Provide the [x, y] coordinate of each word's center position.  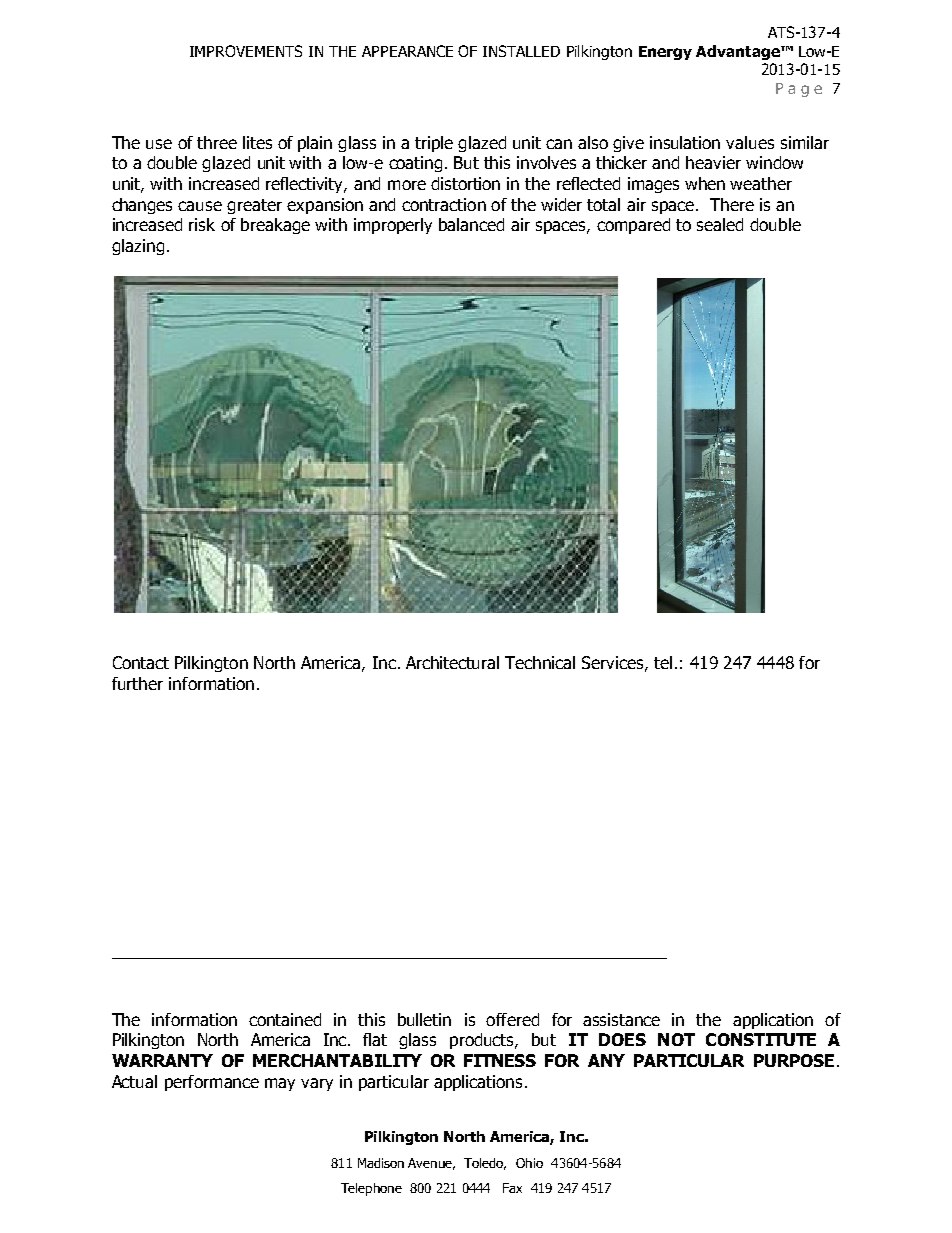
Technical [540, 662]
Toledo [485, 1164]
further [137, 683]
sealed [720, 224]
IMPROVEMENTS [246, 51]
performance [212, 1083]
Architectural [452, 662]
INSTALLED [521, 51]
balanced [471, 224]
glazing [138, 247]
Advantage [739, 52]
